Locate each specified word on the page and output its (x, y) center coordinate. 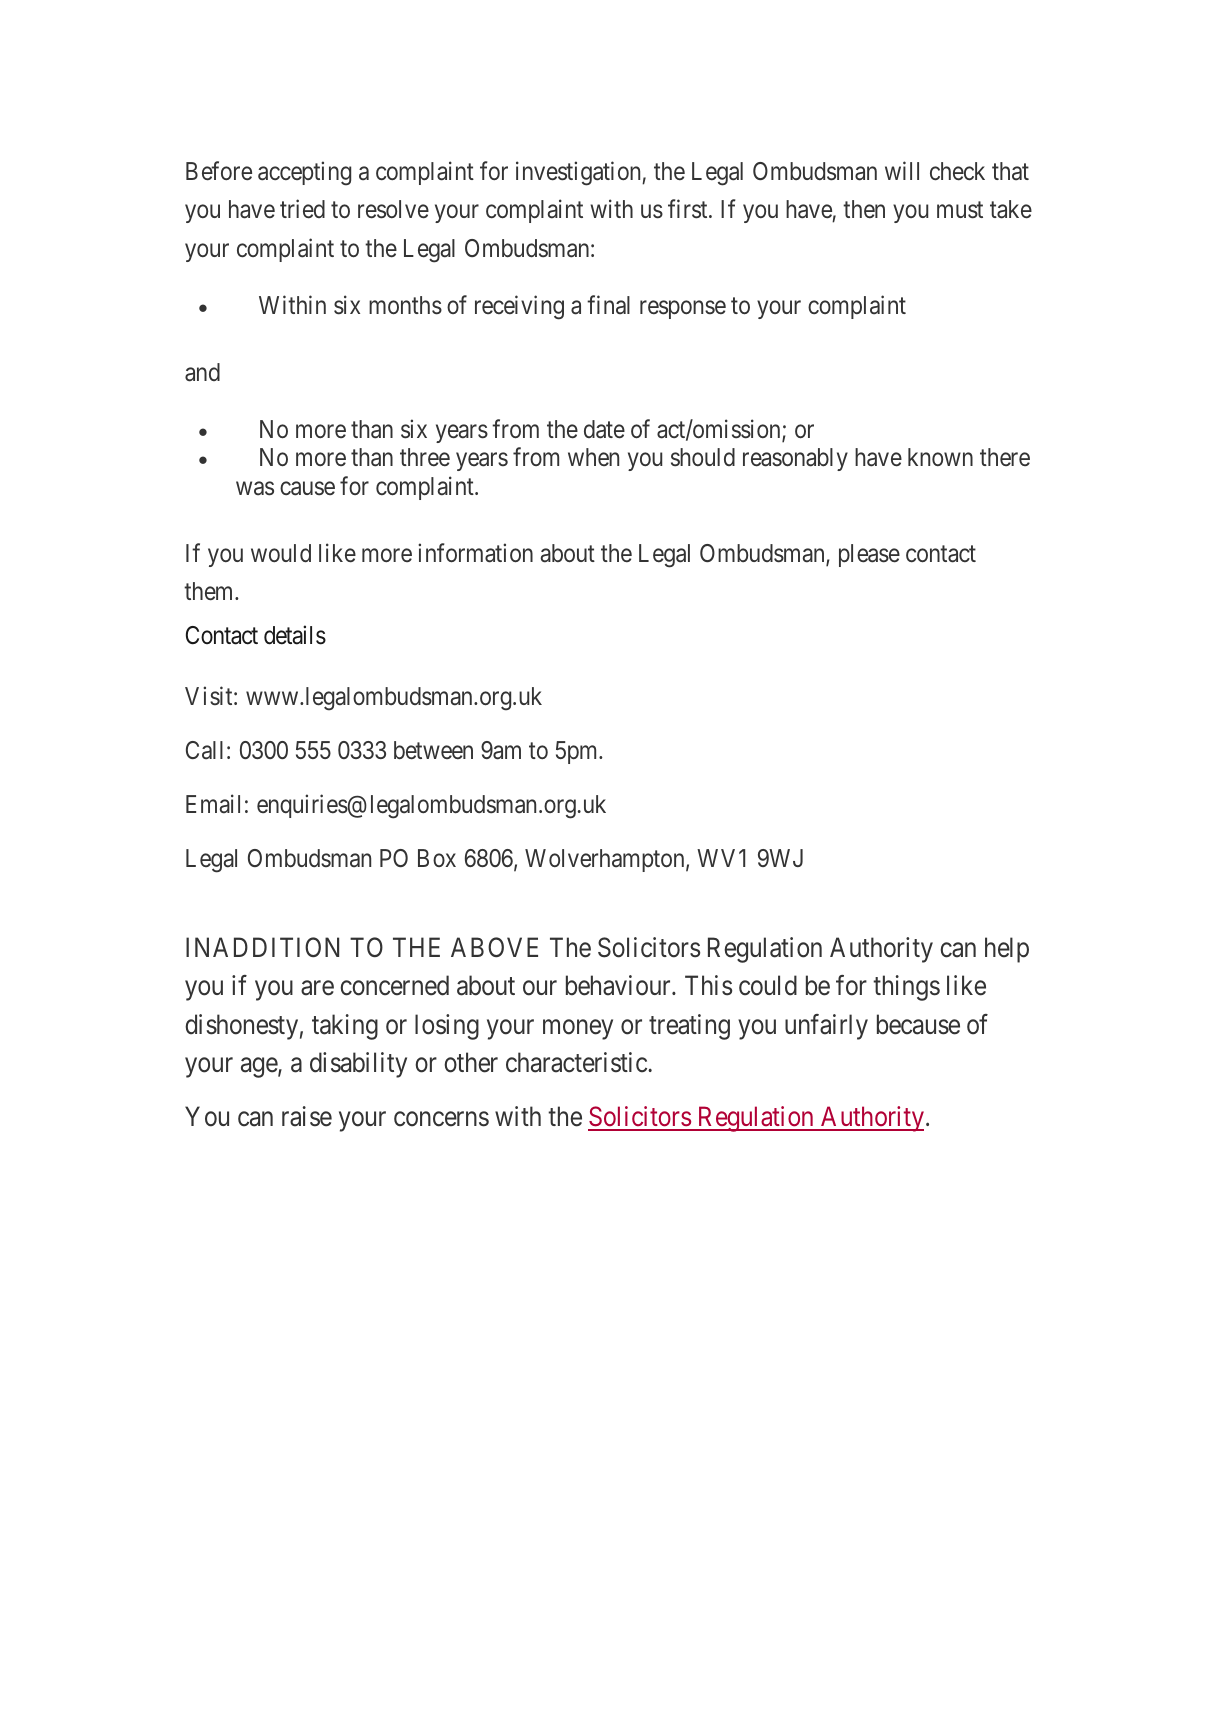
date (604, 429)
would (281, 553)
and (202, 372)
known (940, 457)
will (902, 170)
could (768, 985)
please (869, 555)
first (689, 209)
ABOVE (494, 947)
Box (437, 858)
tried (302, 209)
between (433, 750)
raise (307, 1116)
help (1007, 950)
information (475, 553)
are (317, 988)
